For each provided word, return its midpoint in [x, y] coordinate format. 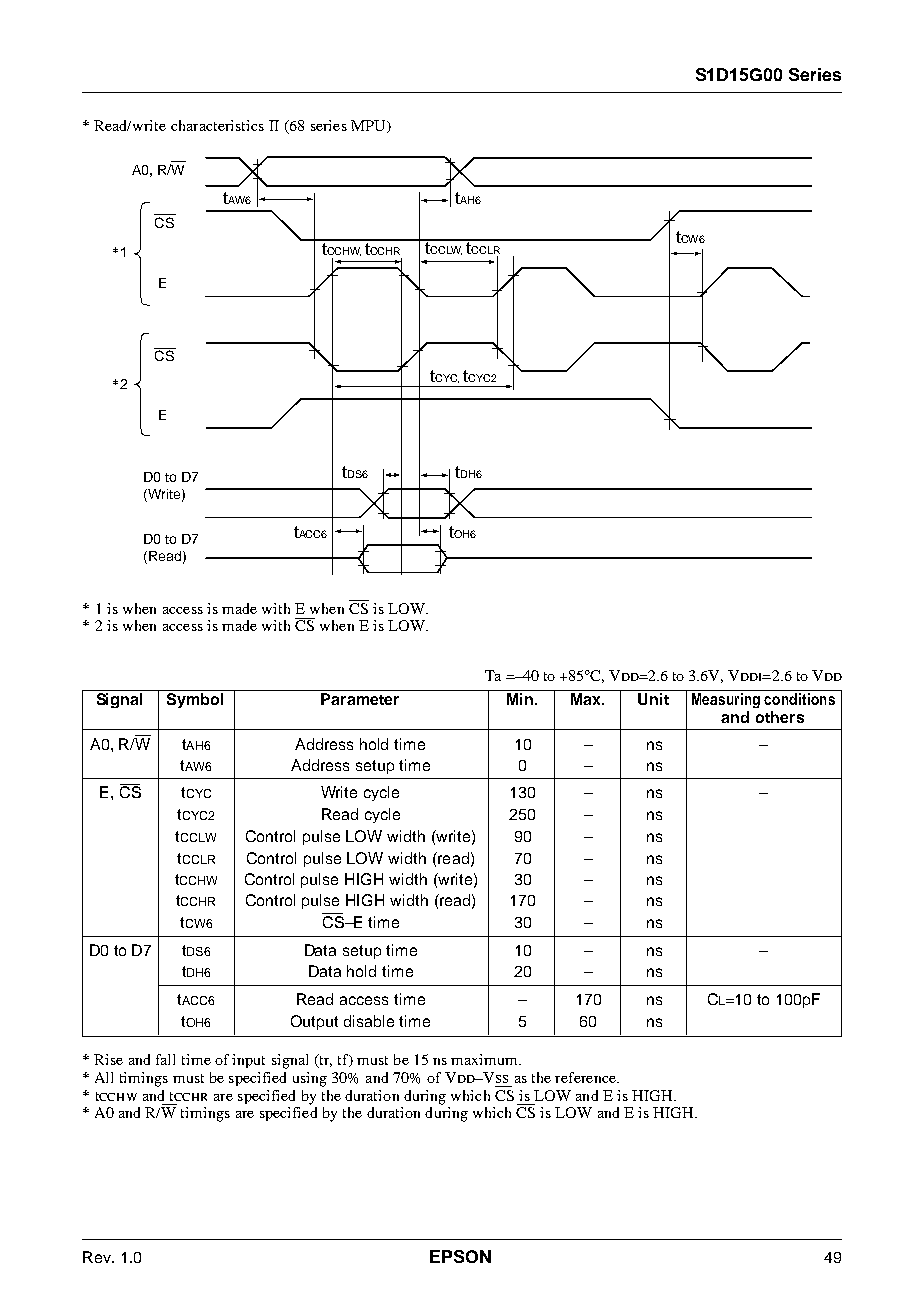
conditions [799, 699]
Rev [98, 1257]
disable [369, 1021]
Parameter [360, 699]
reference [586, 1077]
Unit [653, 699]
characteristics [217, 125]
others [780, 717]
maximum [486, 1059]
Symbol [195, 700]
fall [165, 1059]
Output [314, 1022]
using [310, 1079]
